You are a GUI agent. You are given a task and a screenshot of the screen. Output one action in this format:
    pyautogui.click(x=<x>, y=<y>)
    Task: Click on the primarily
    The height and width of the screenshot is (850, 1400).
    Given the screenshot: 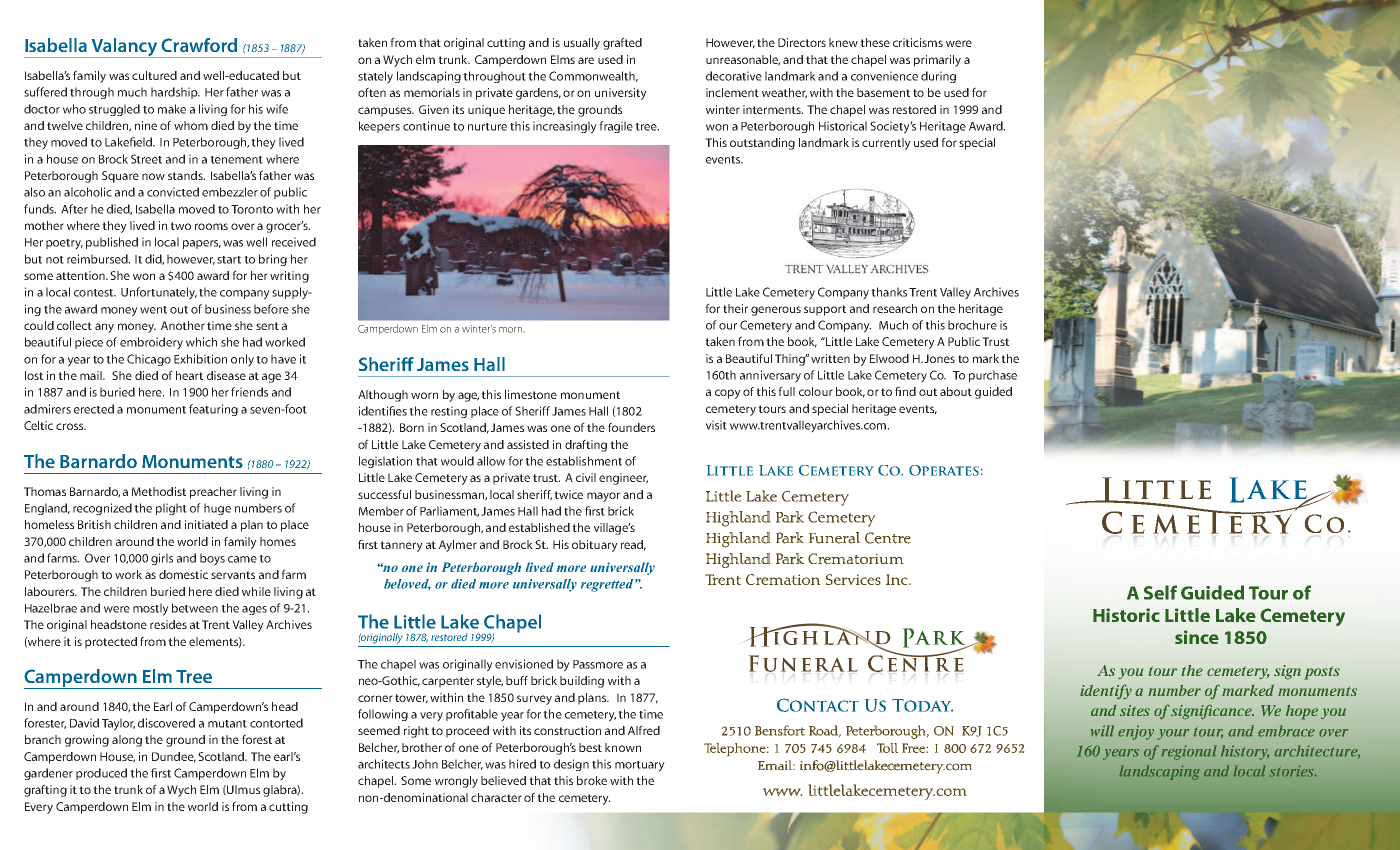 What is the action you would take?
    pyautogui.click(x=937, y=61)
